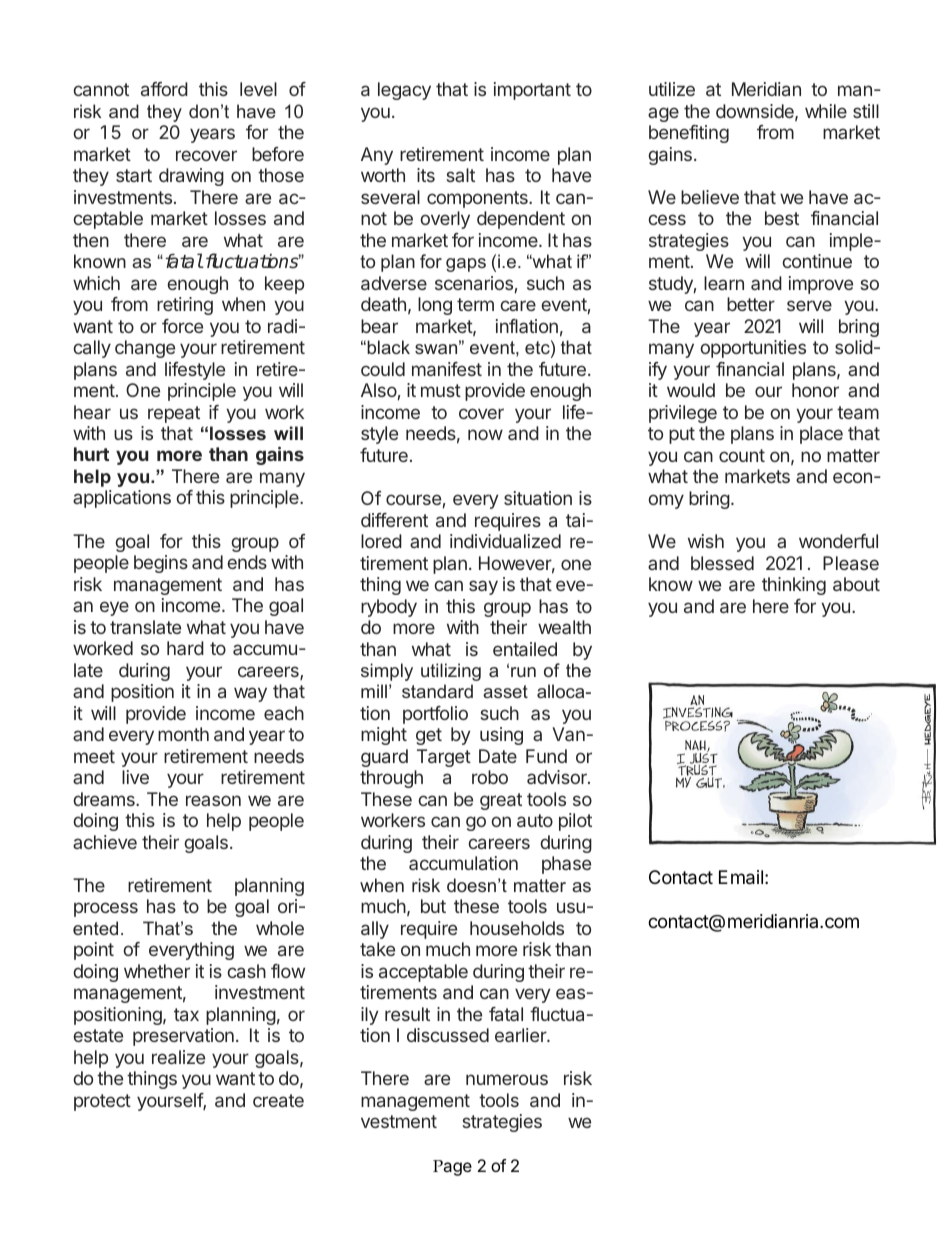 The image size is (952, 1233). Describe the element at coordinates (501, 801) in the screenshot. I see `great` at that location.
